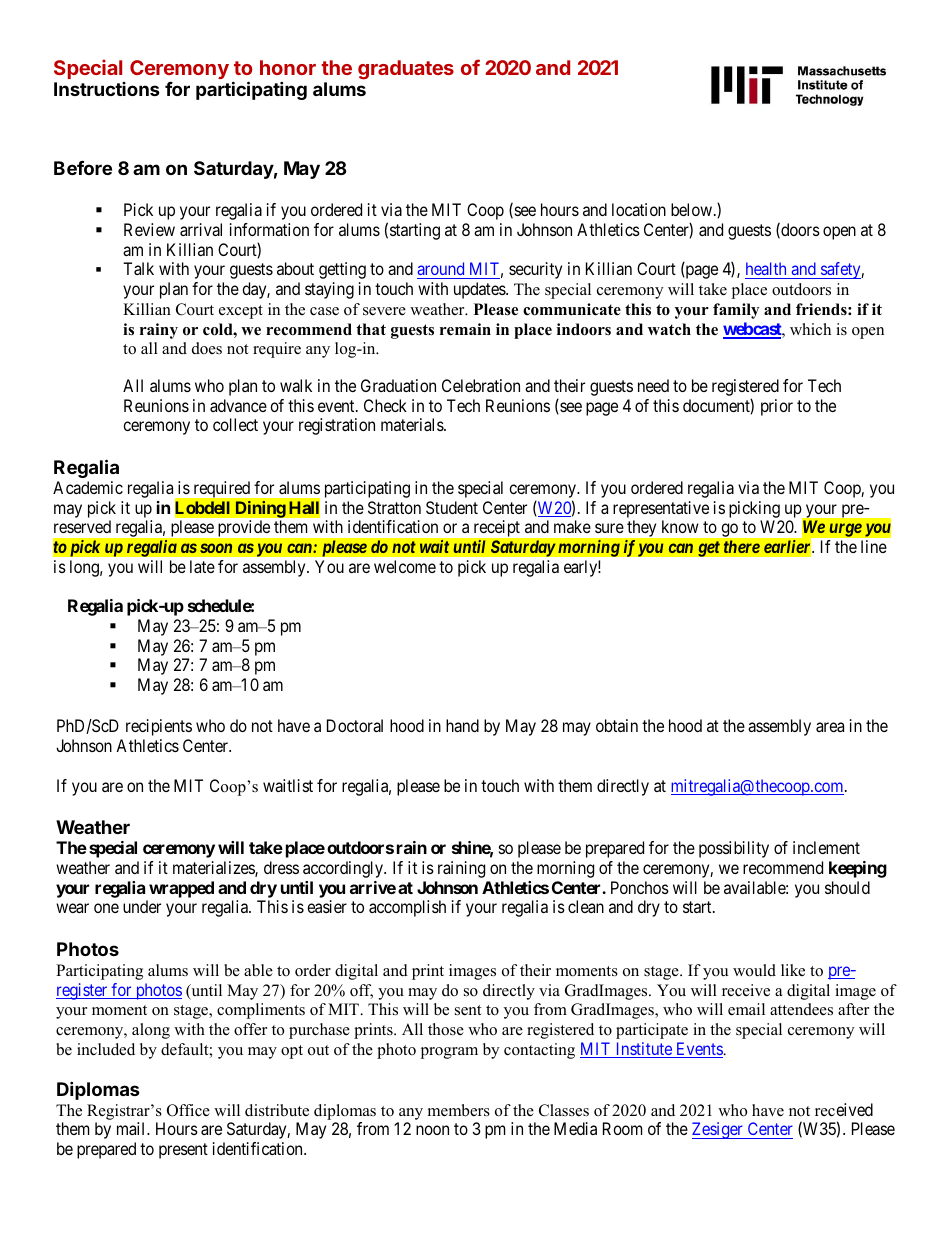 This screenshot has width=952, height=1233. What do you see at coordinates (188, 1110) in the screenshot?
I see `Office` at bounding box center [188, 1110].
